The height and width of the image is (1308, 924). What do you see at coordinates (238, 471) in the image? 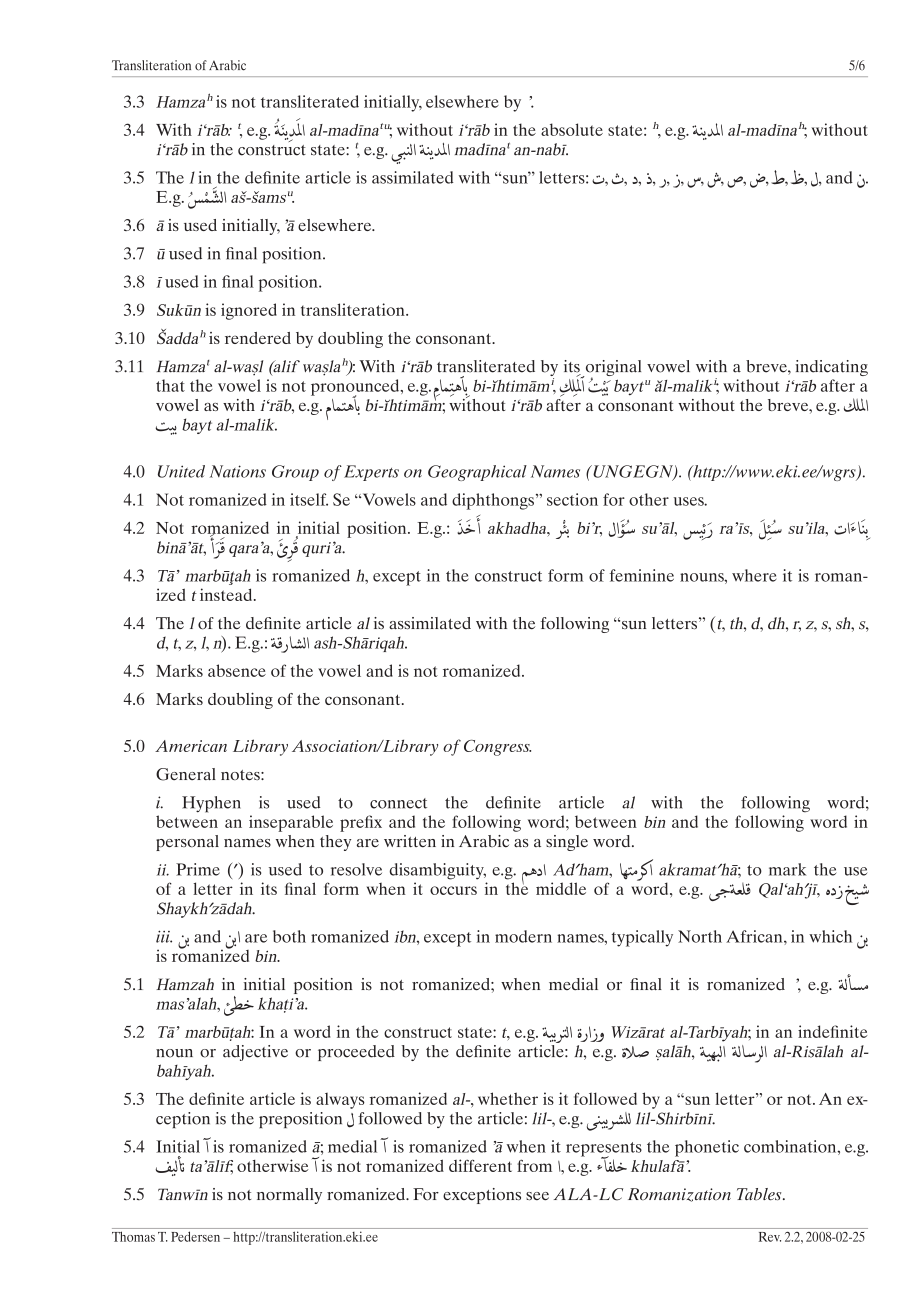
I see `Nations` at bounding box center [238, 471].
